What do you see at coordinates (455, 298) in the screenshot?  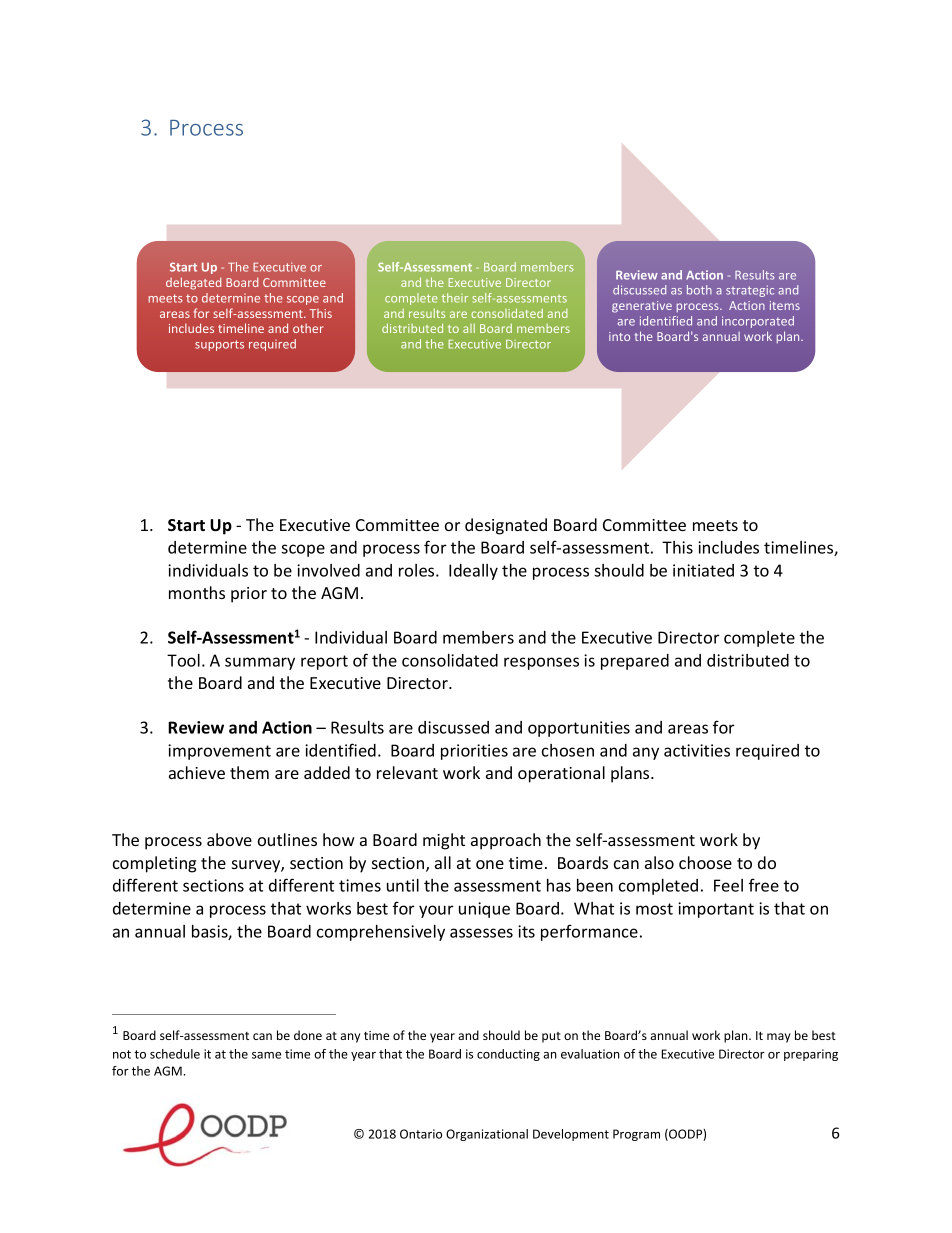 I see `their` at bounding box center [455, 298].
